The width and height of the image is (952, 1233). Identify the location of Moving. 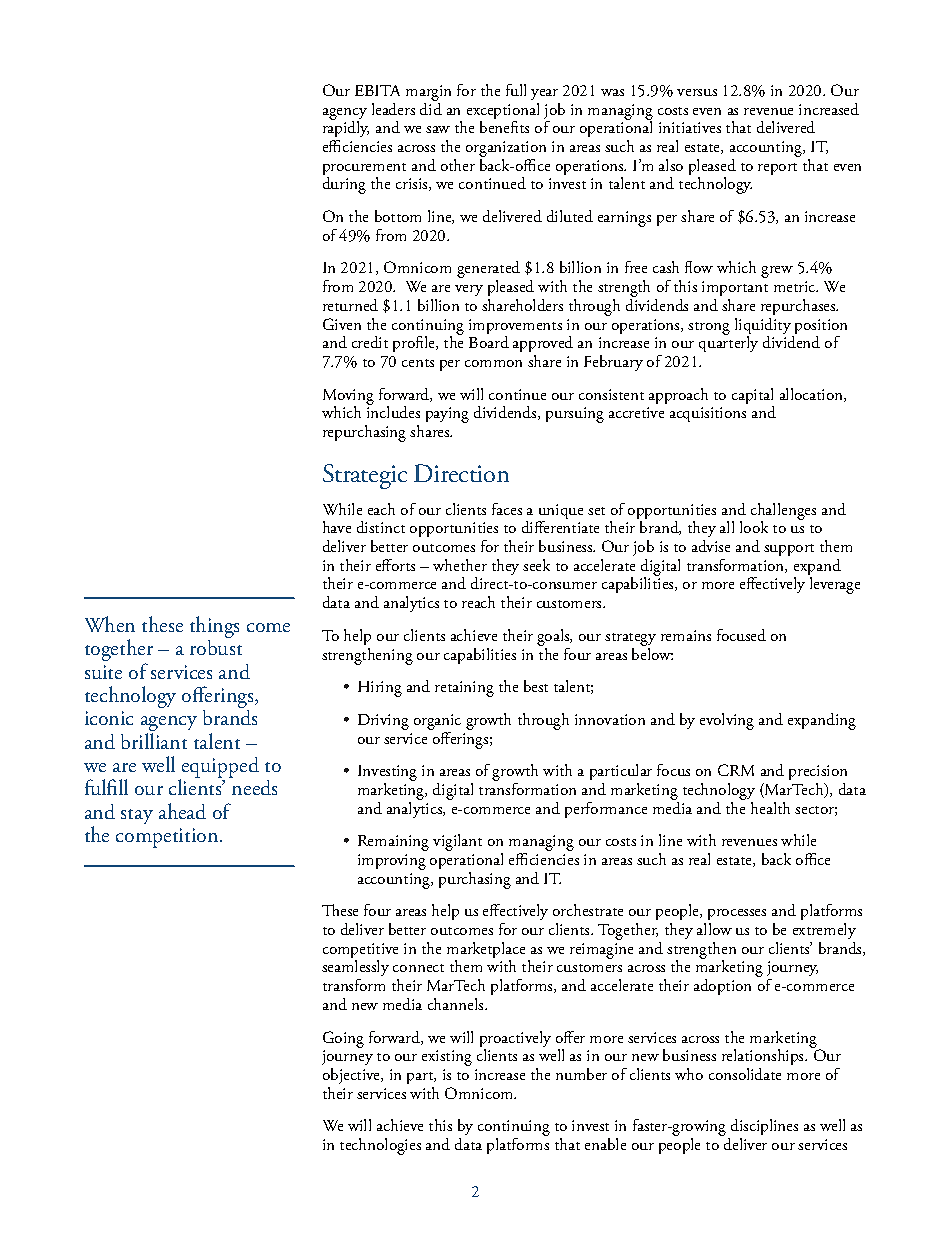
(348, 398).
